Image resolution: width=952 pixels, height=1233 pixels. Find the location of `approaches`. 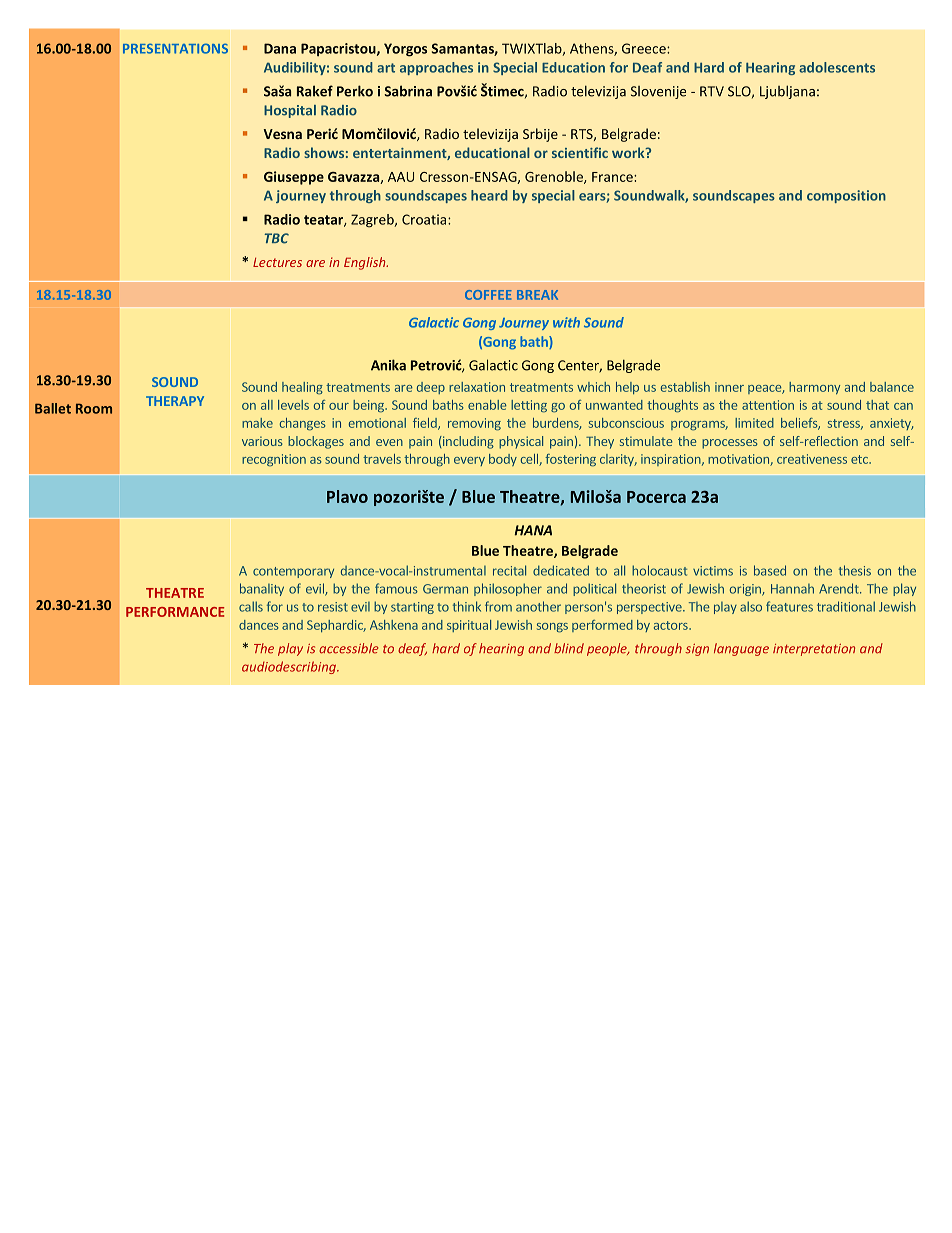

approaches is located at coordinates (436, 68).
